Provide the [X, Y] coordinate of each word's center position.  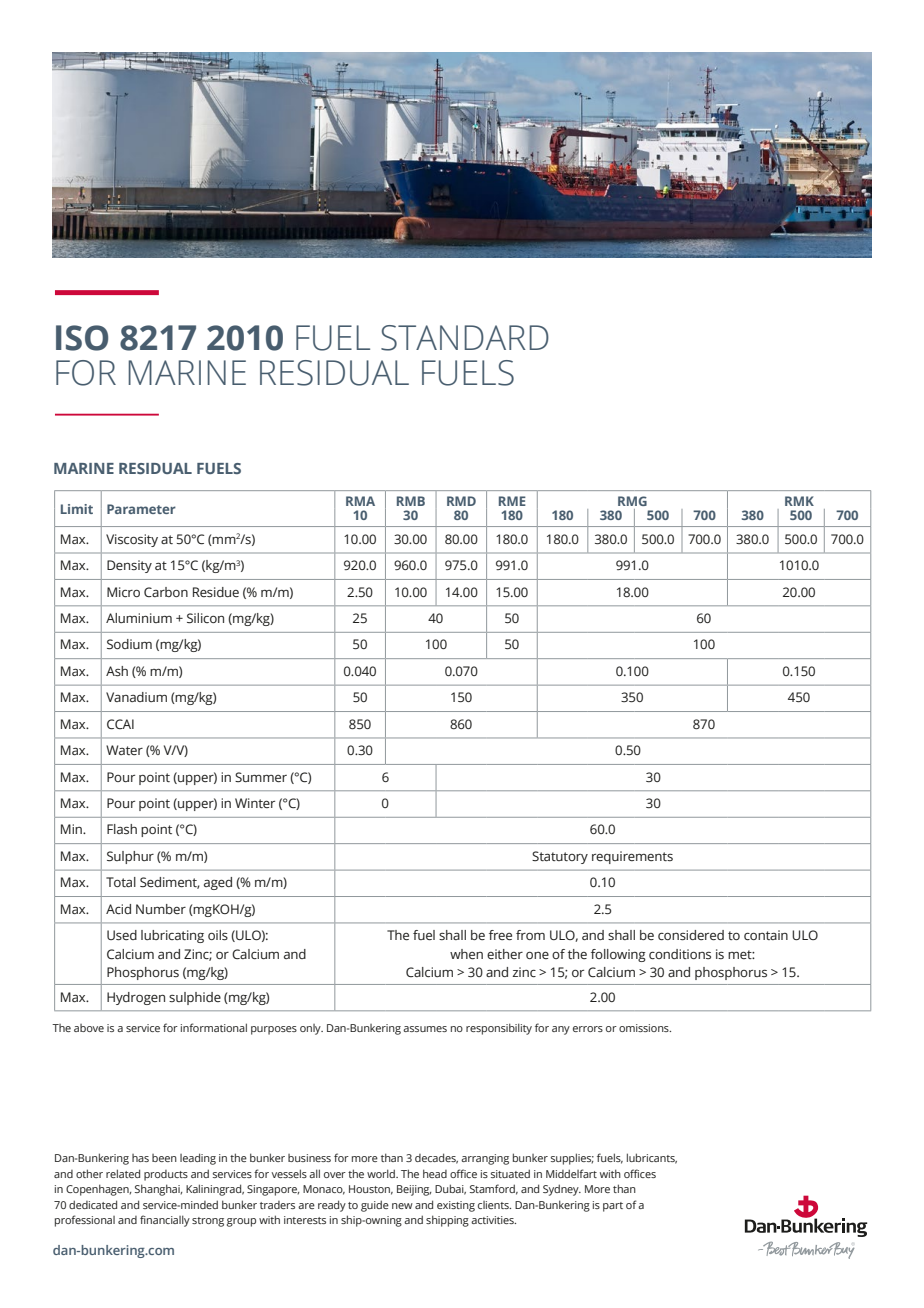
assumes [425, 1029]
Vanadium [136, 697]
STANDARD [465, 338]
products [166, 1175]
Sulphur [130, 857]
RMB [411, 501]
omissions [645, 1028]
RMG [632, 501]
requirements [632, 857]
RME [512, 501]
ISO [82, 338]
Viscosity [132, 540]
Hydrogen [136, 998]
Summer [261, 777]
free [500, 935]
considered [691, 935]
